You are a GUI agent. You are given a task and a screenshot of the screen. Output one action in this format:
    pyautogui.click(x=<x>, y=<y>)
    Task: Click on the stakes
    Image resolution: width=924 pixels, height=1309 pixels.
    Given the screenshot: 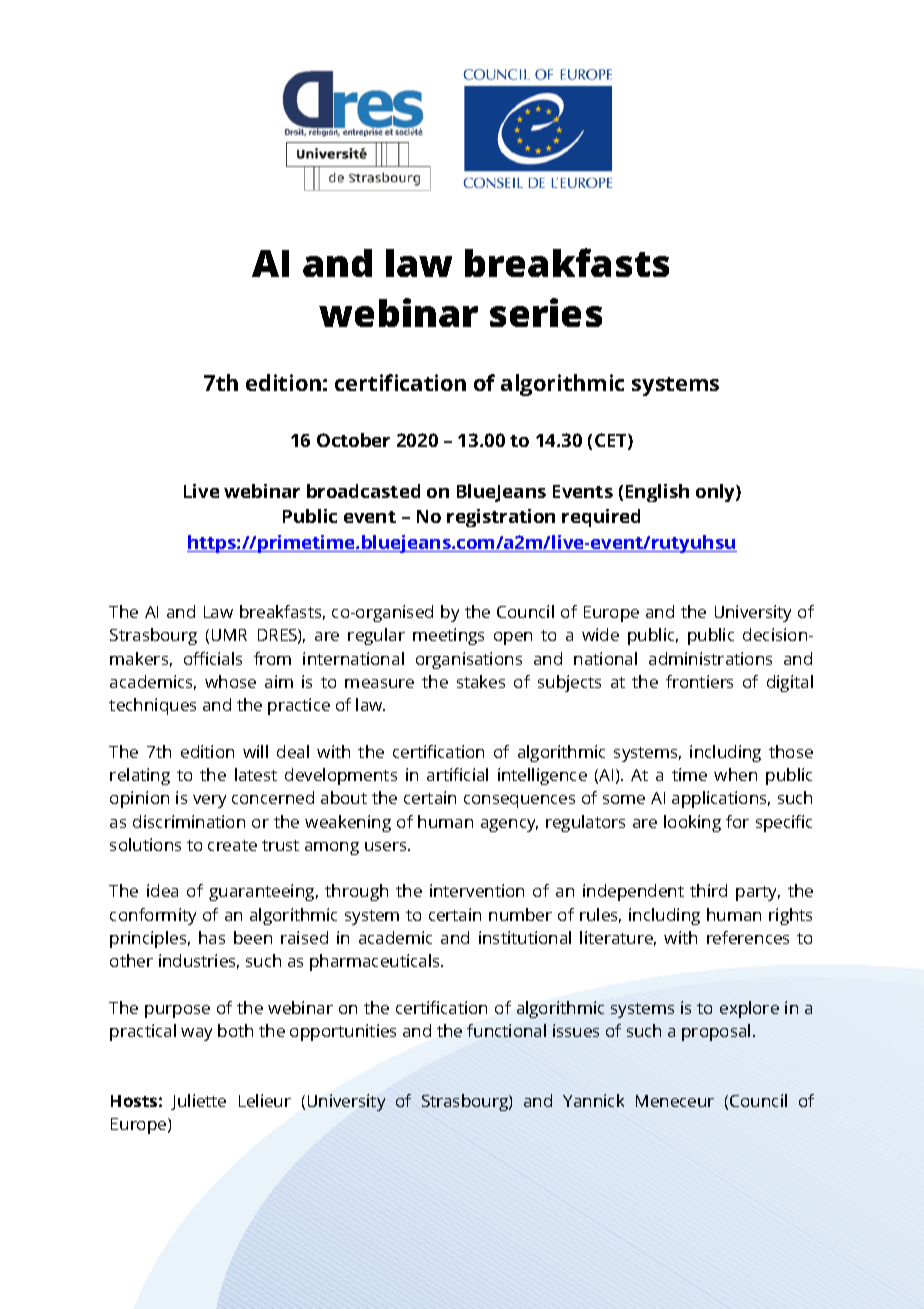 What is the action you would take?
    pyautogui.click(x=481, y=681)
